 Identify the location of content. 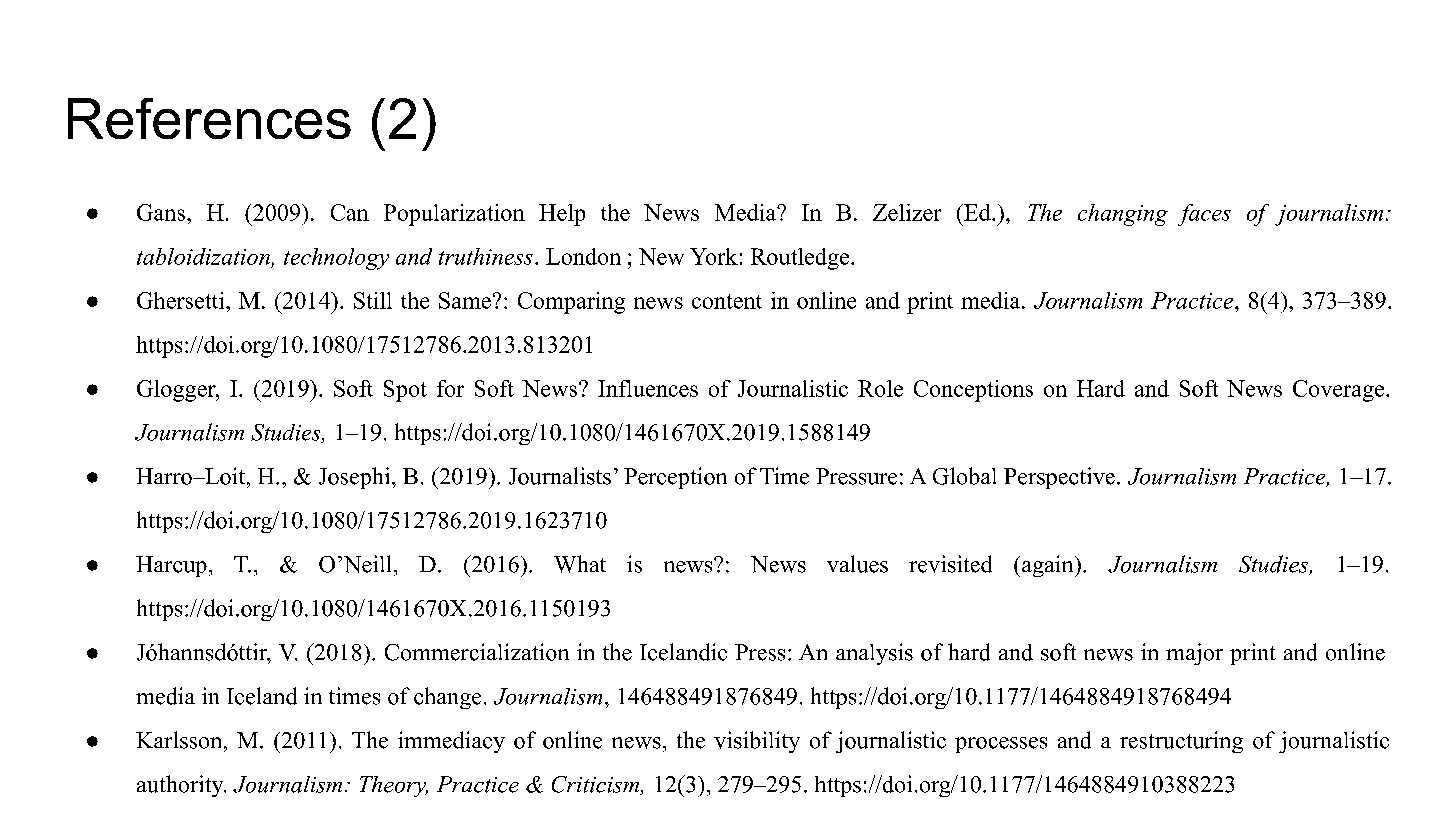
(727, 301).
